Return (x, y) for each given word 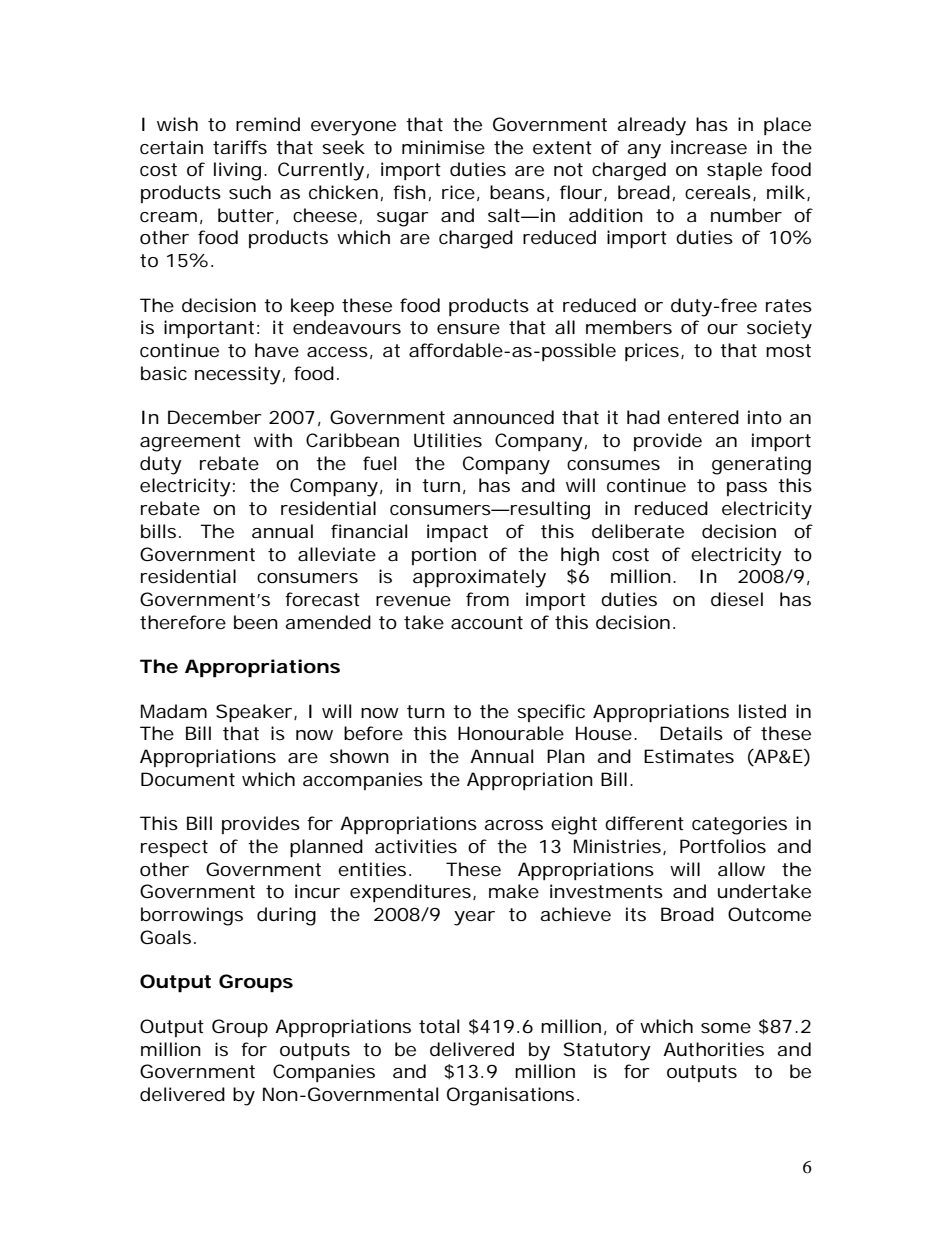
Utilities (448, 440)
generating (761, 465)
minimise (443, 147)
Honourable (511, 733)
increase (709, 147)
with (273, 440)
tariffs (240, 147)
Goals (165, 937)
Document (188, 779)
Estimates (689, 756)
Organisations (510, 1096)
